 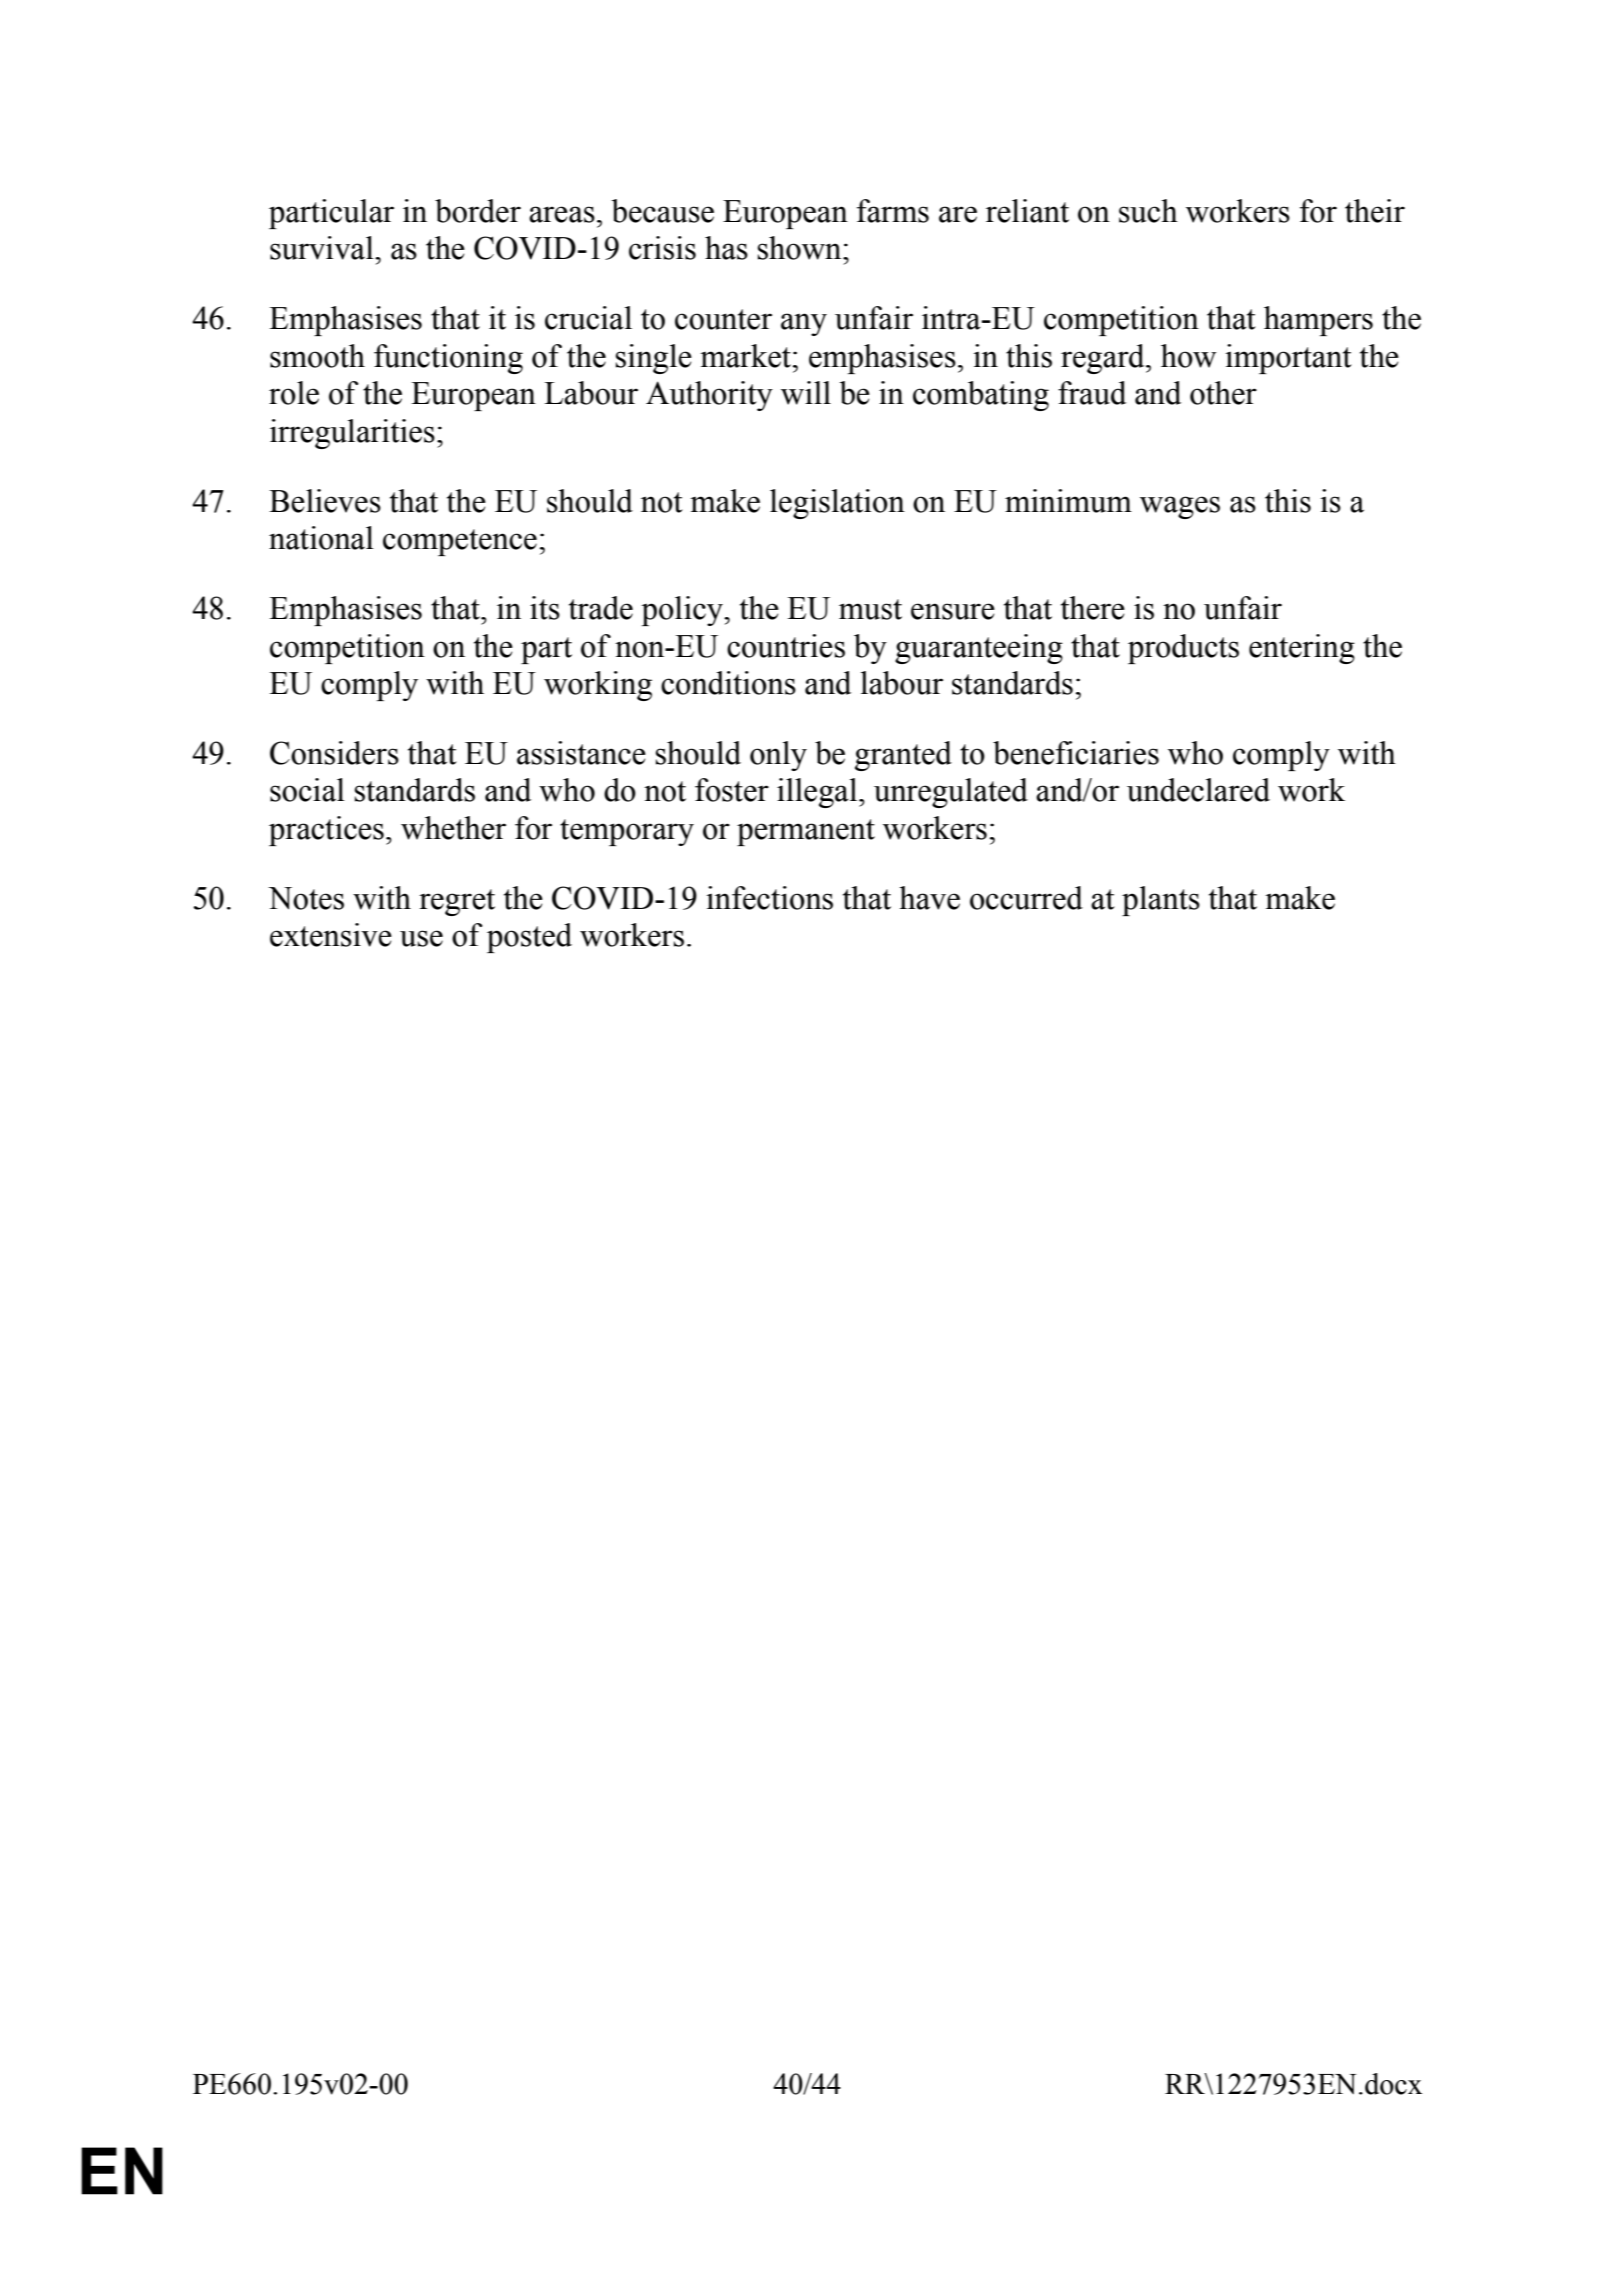 What do you see at coordinates (1180, 507) in the screenshot?
I see `wages` at bounding box center [1180, 507].
